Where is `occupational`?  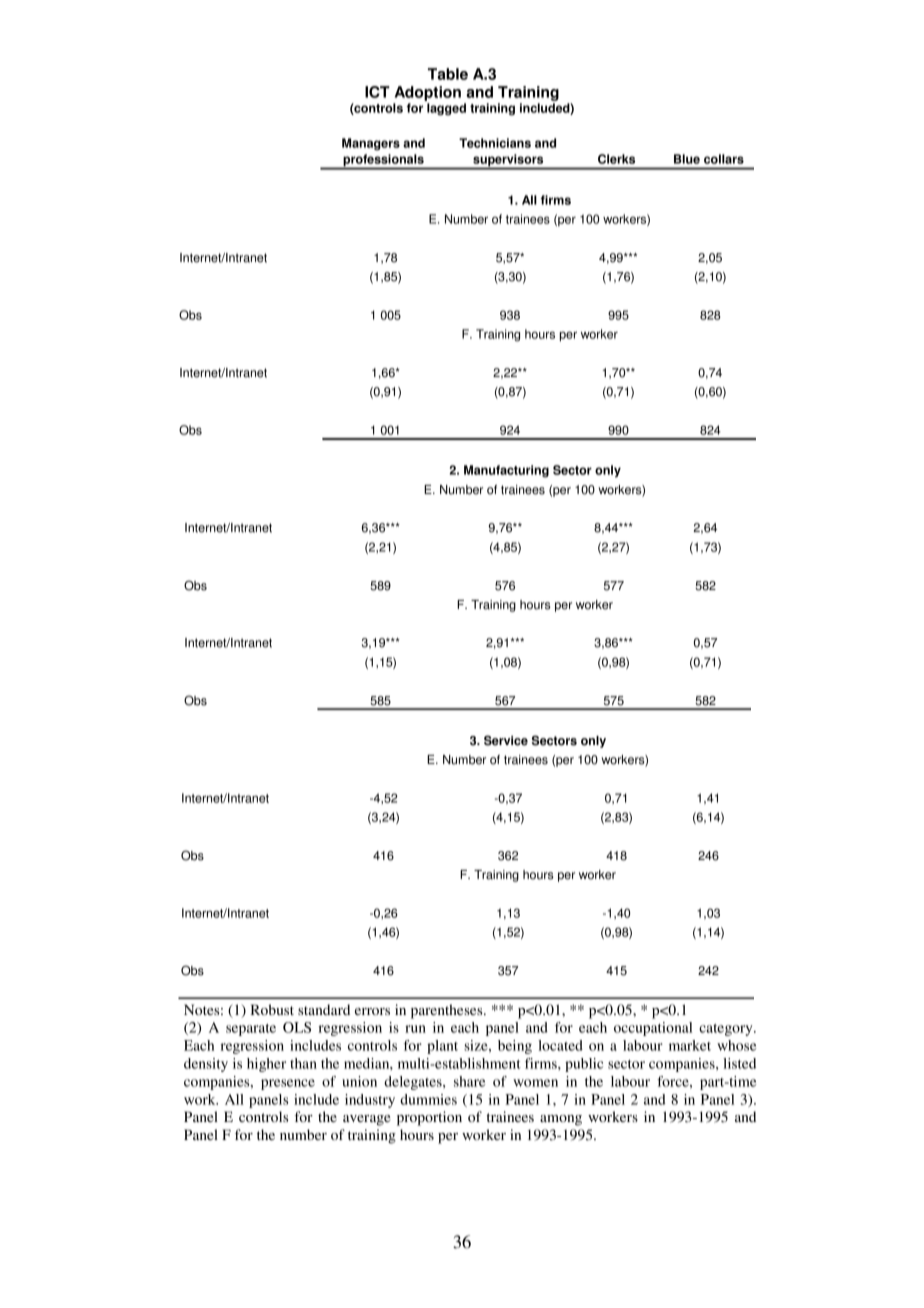
occupational is located at coordinates (653, 1029).
